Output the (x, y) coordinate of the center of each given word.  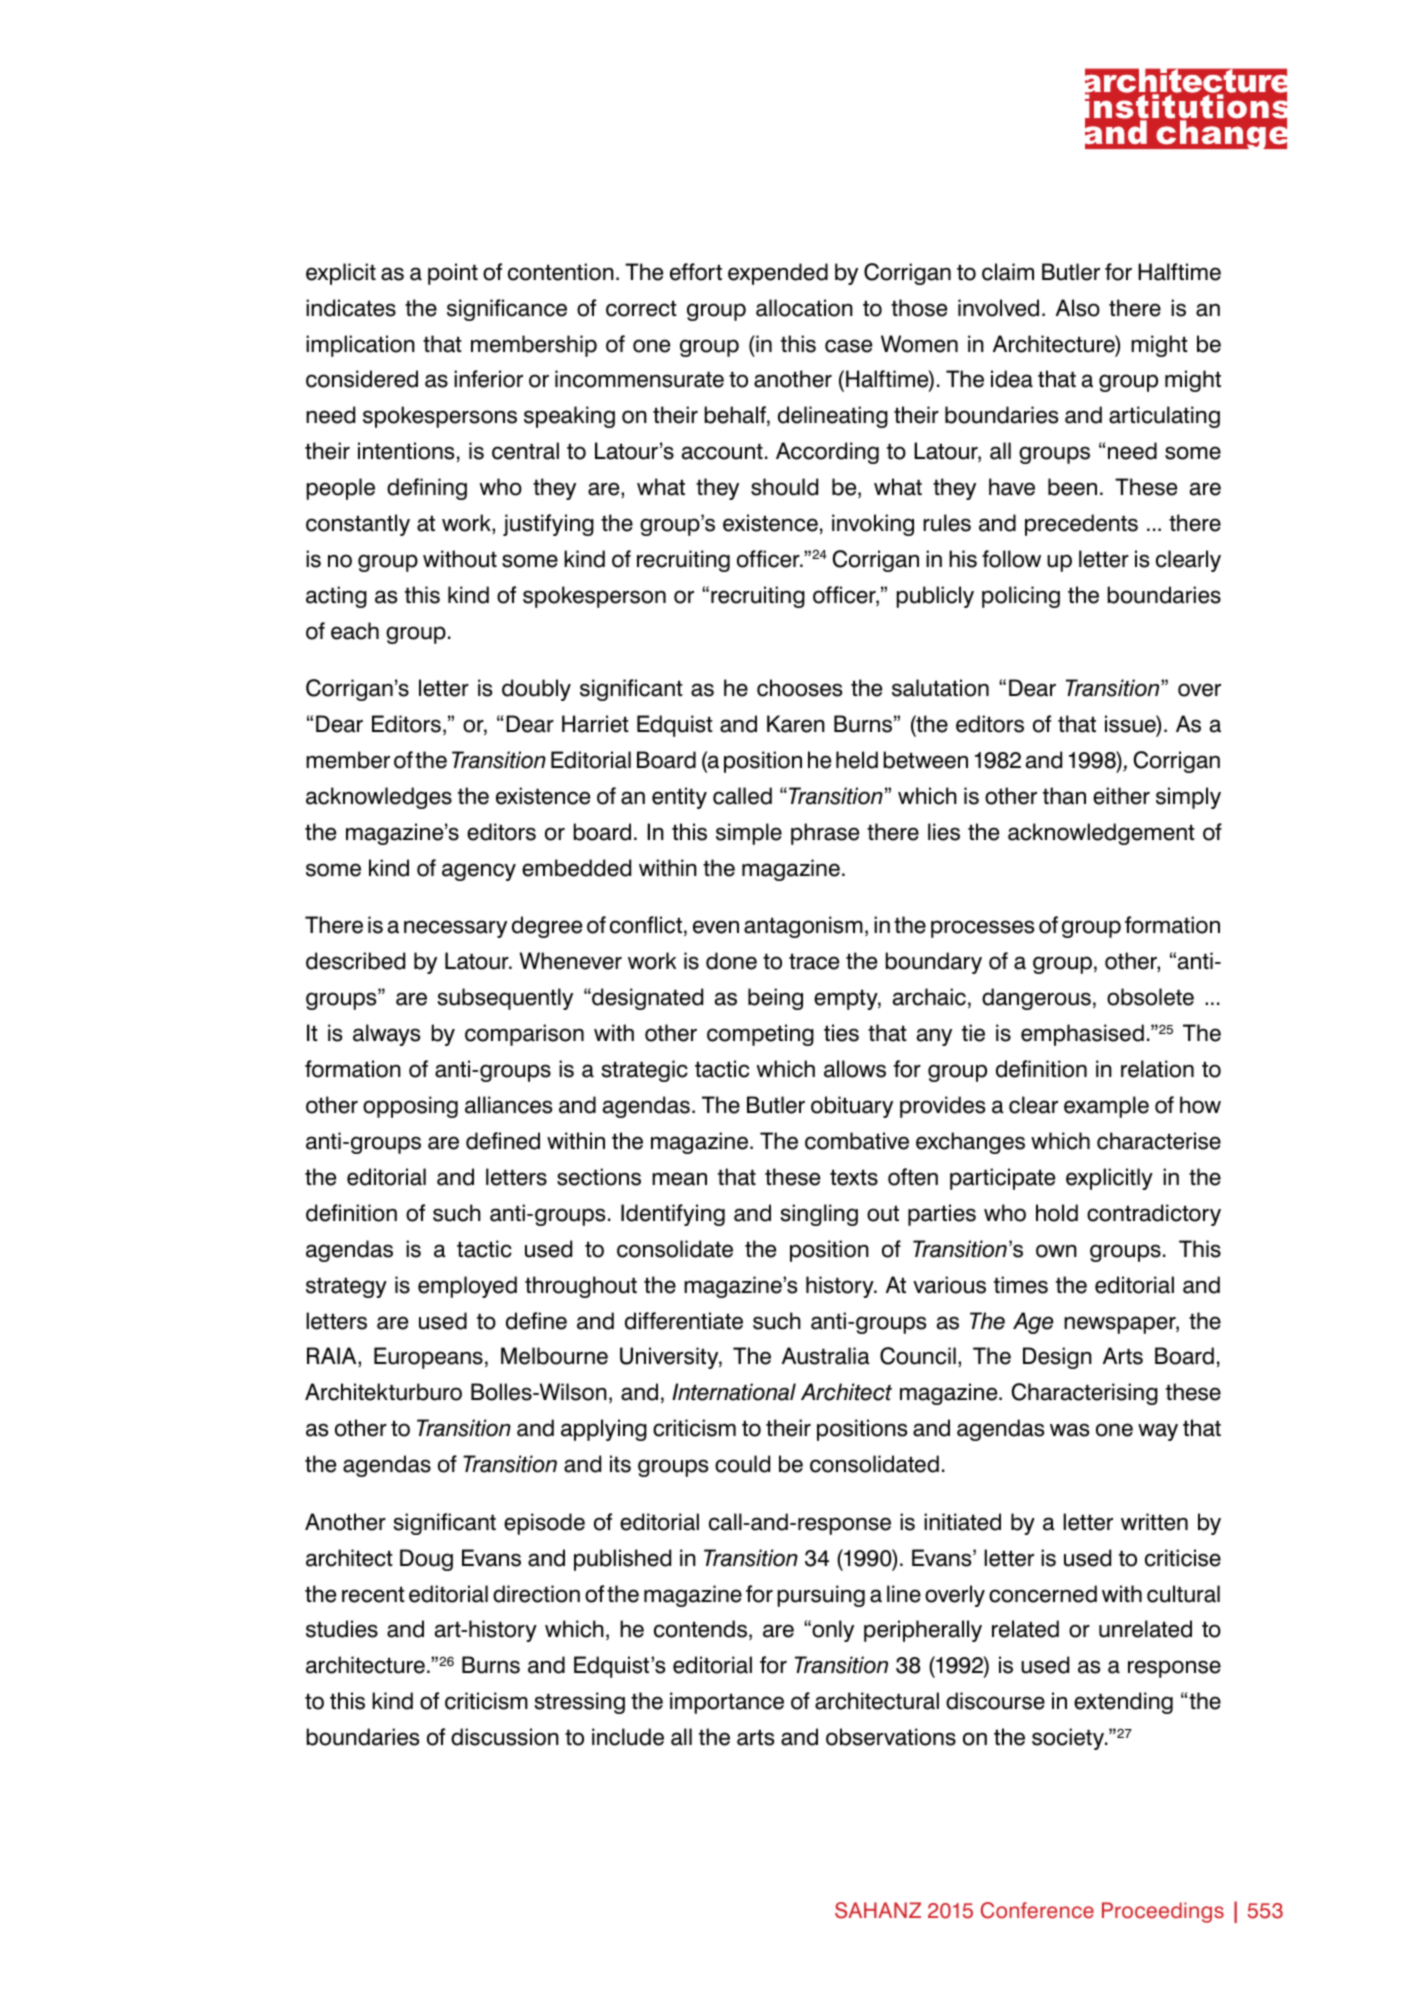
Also (1078, 308)
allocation (804, 308)
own (1056, 1251)
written (1154, 1522)
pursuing (821, 1596)
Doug (426, 1560)
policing (1021, 597)
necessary (455, 929)
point (453, 274)
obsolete (1150, 997)
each (355, 631)
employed (467, 1287)
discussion (505, 1737)
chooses (799, 688)
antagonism (803, 927)
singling (819, 1215)
